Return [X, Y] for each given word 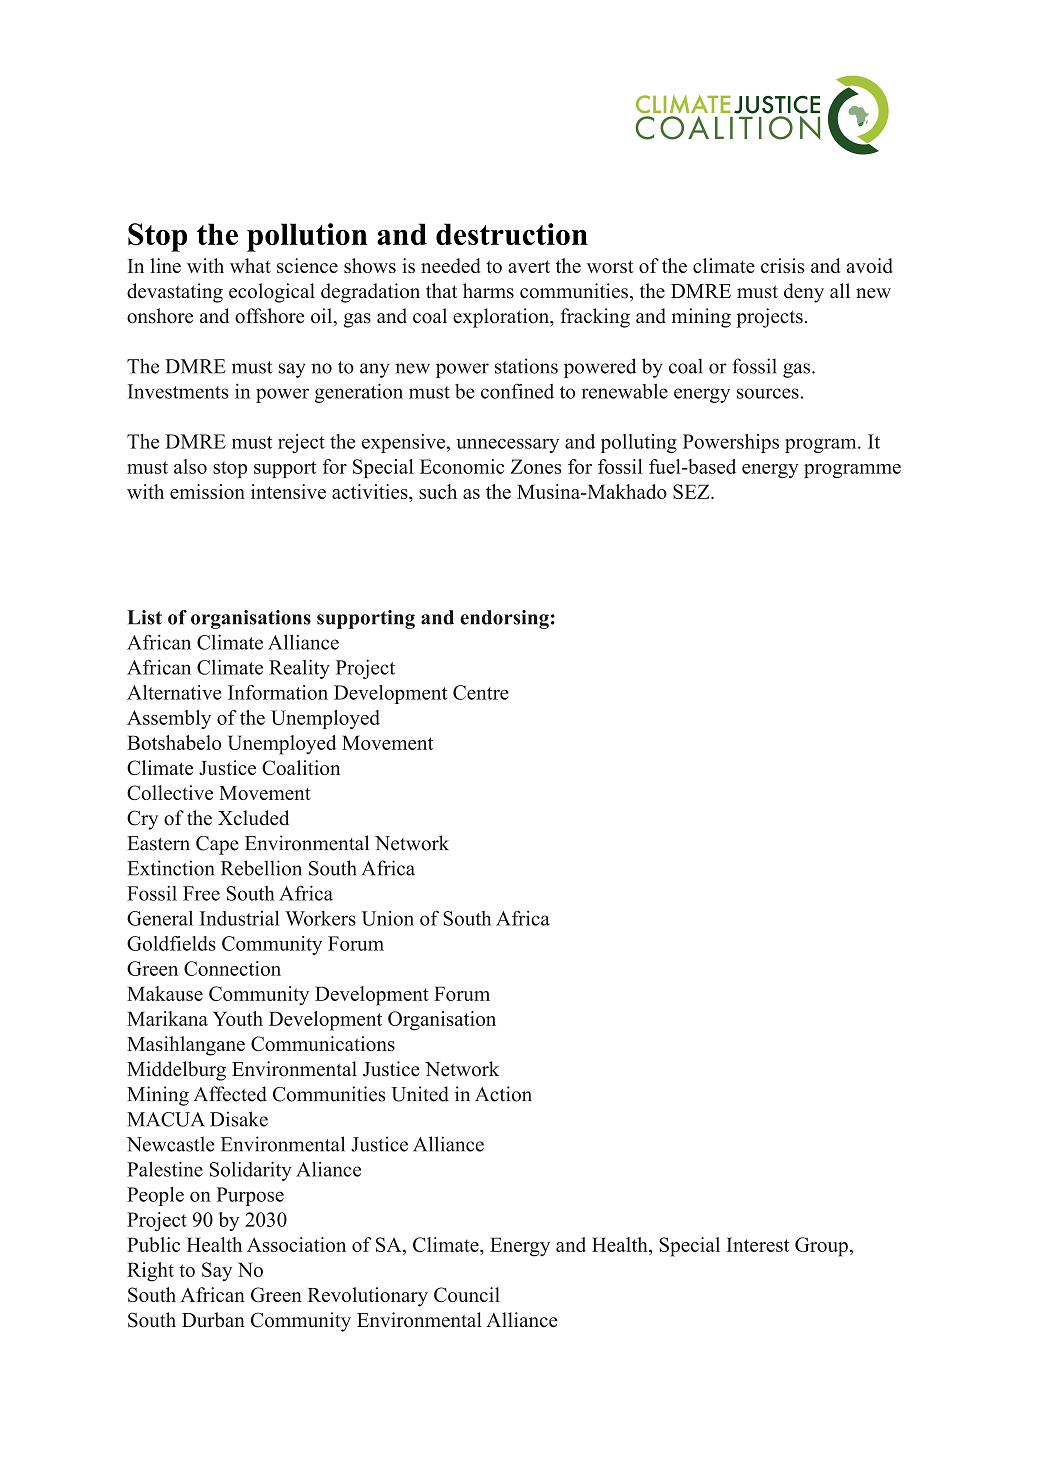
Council [467, 1294]
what [250, 265]
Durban [213, 1320]
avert [529, 266]
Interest [757, 1244]
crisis [782, 265]
